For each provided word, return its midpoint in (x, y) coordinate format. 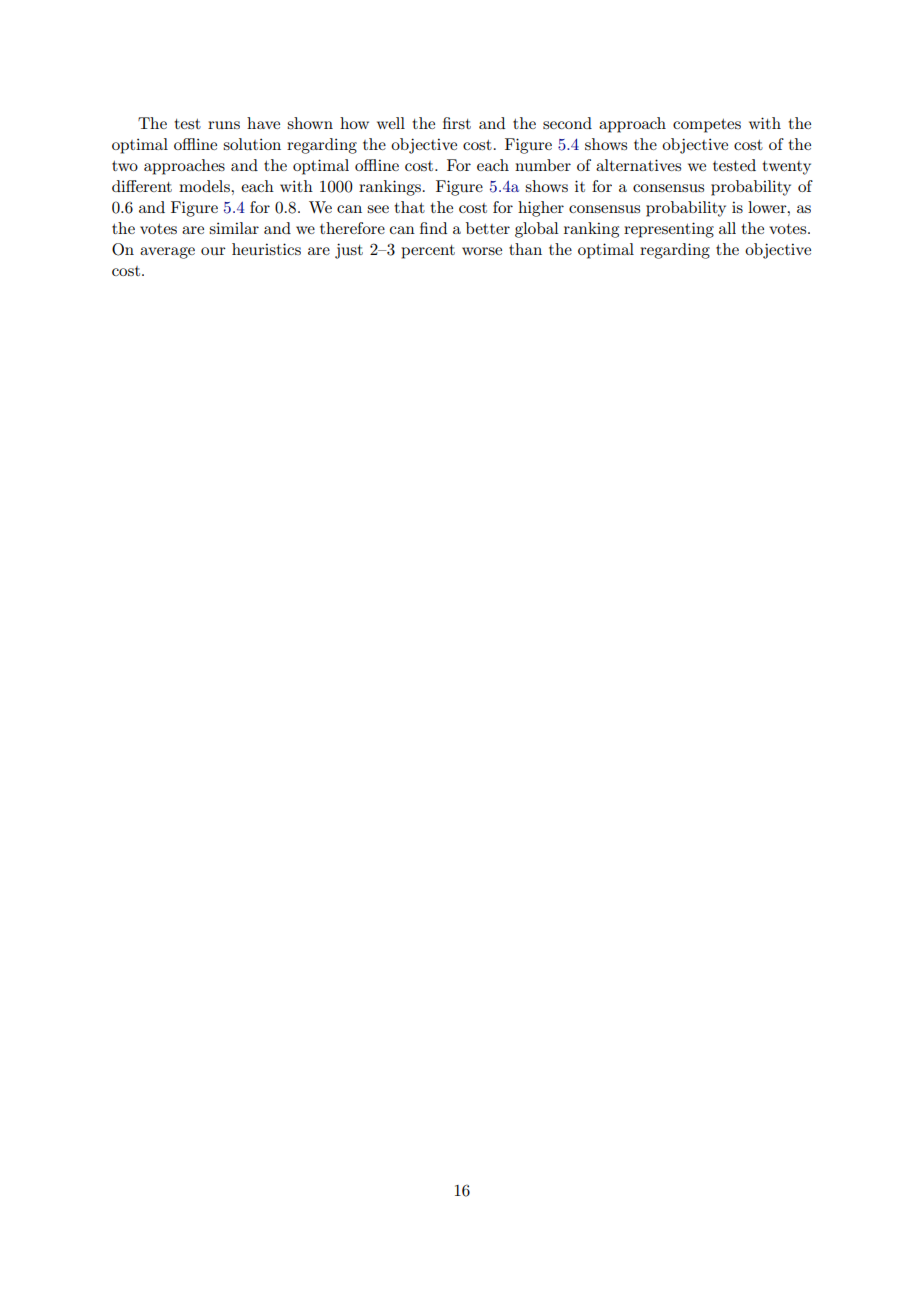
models (205, 186)
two (125, 166)
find (433, 228)
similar (234, 228)
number (543, 165)
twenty (787, 168)
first (457, 123)
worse (482, 251)
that (410, 207)
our (213, 251)
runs (224, 125)
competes (707, 126)
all (727, 228)
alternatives (638, 165)
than (525, 249)
